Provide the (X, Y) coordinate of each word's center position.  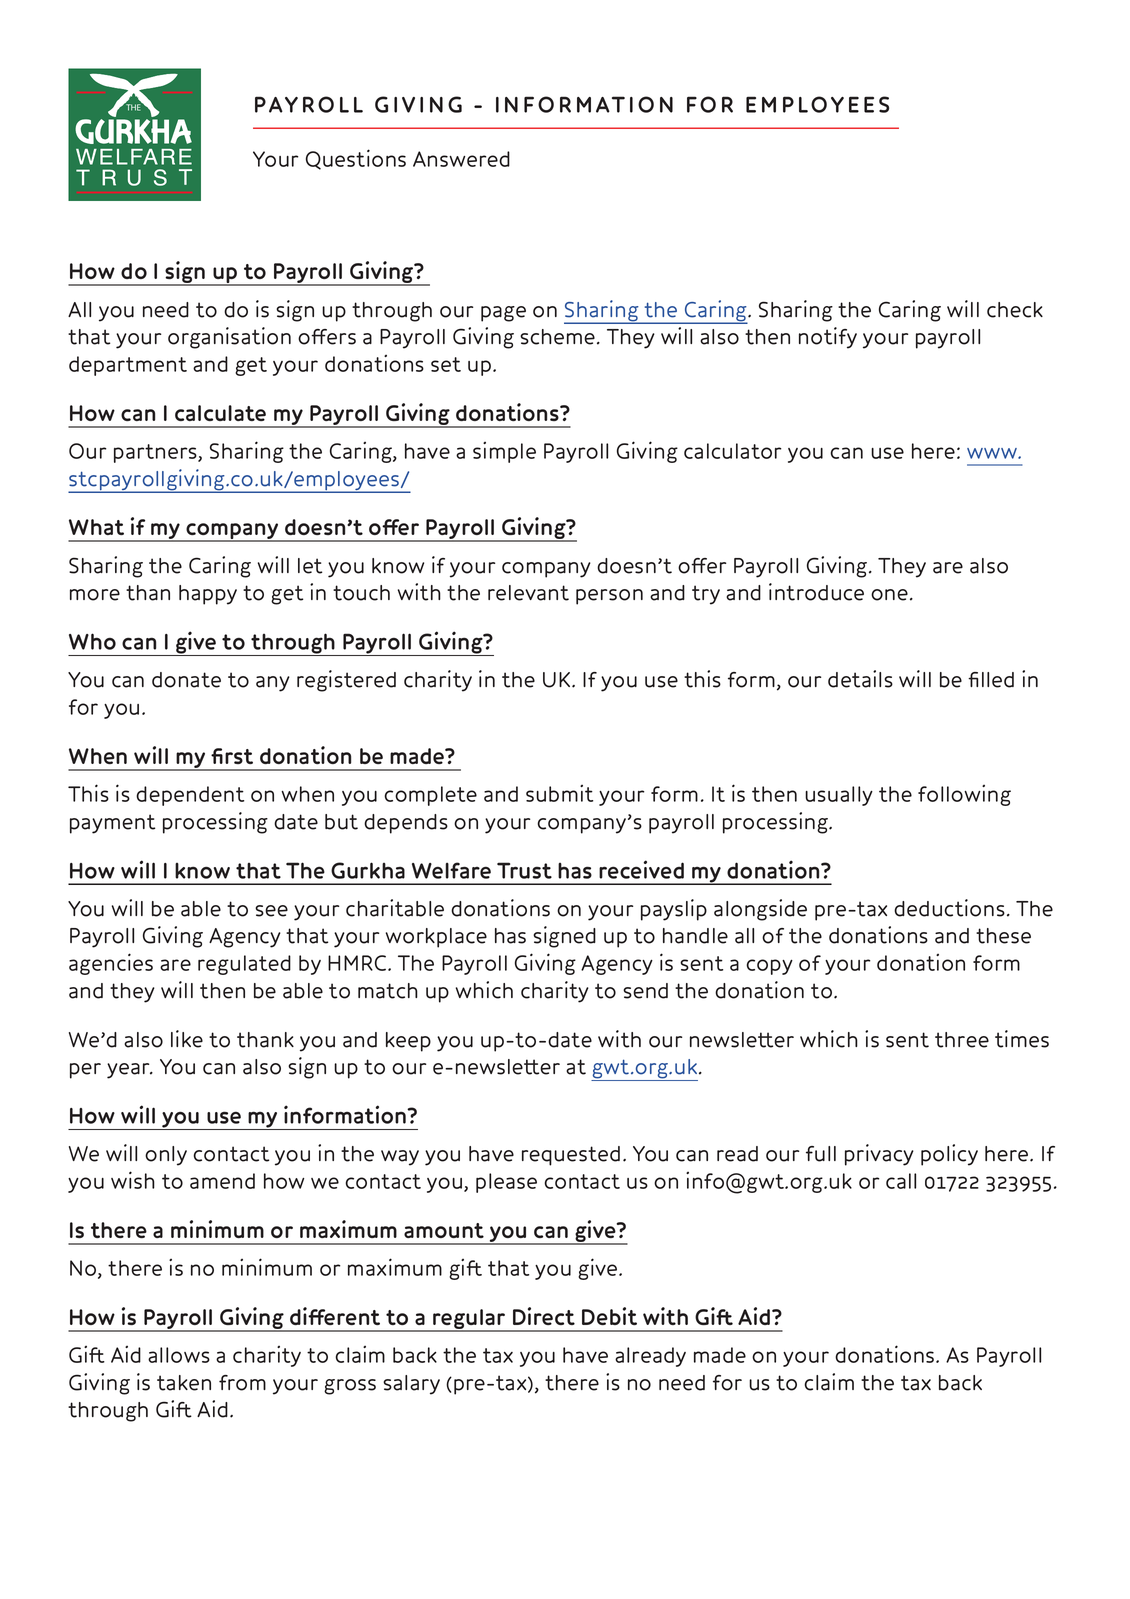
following (964, 795)
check (1015, 310)
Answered (461, 159)
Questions (356, 159)
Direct (544, 1316)
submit (559, 793)
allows (179, 1355)
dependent (190, 796)
